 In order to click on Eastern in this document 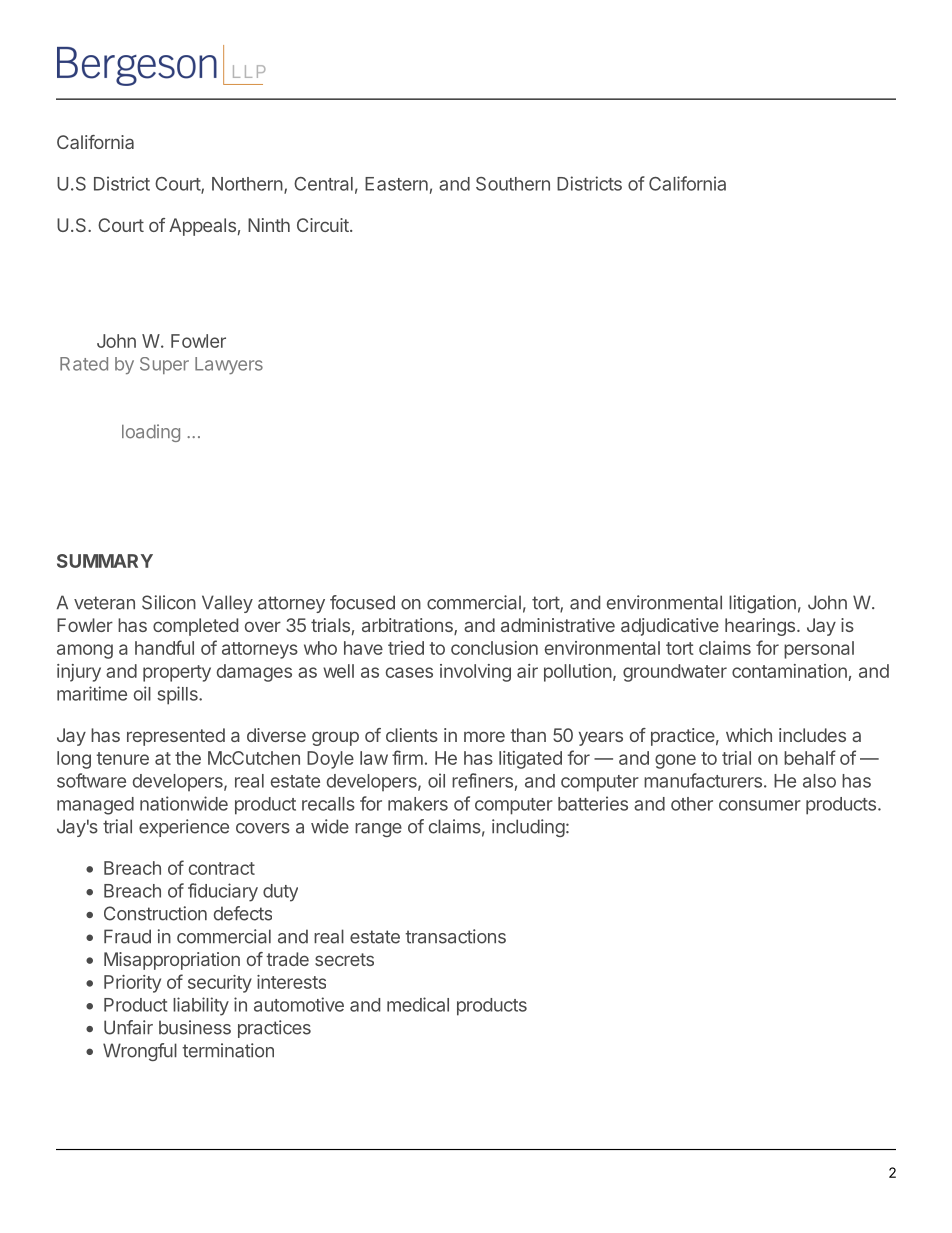, I will do `click(396, 184)`.
